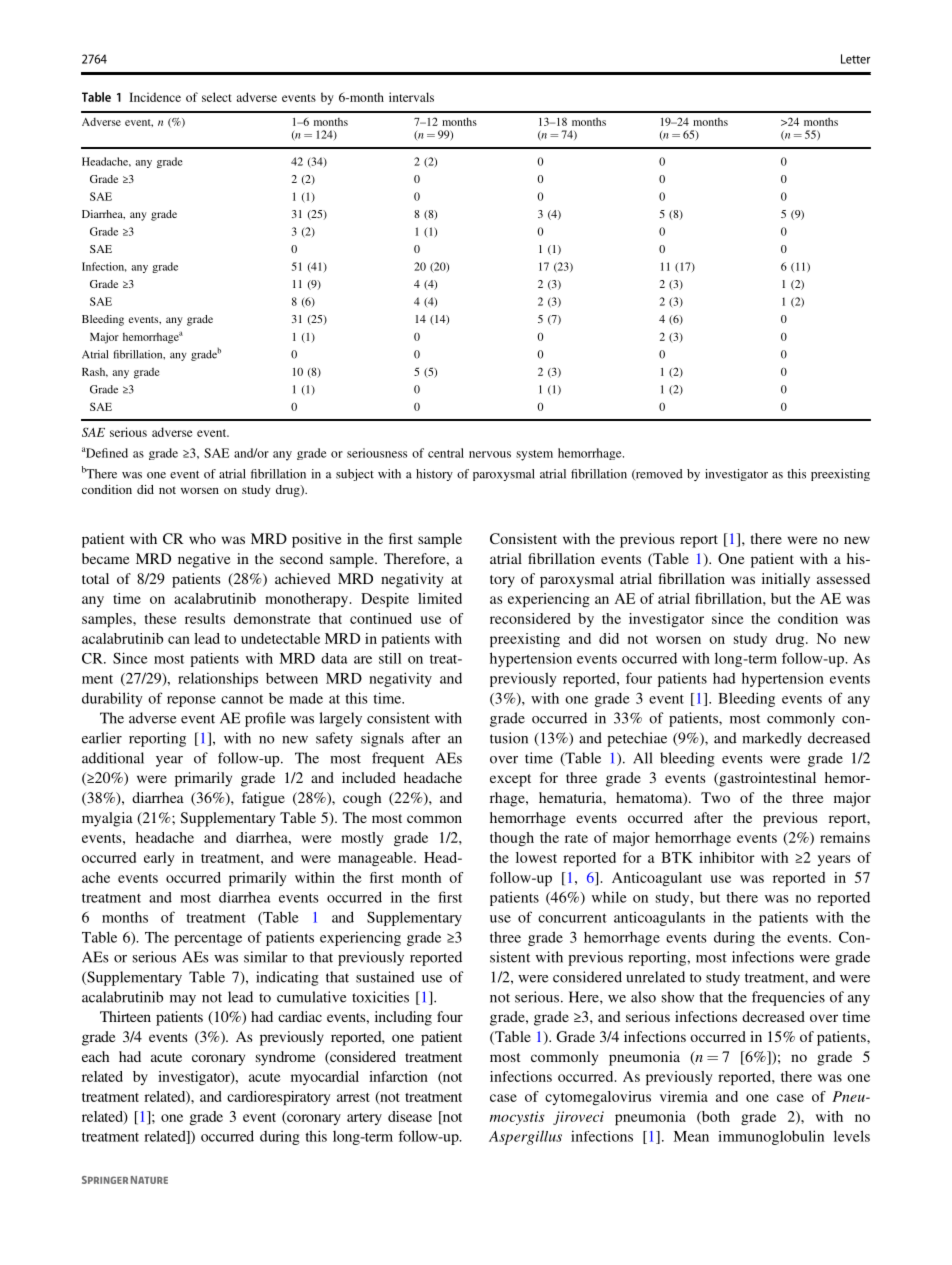 The width and height of the screenshot is (952, 1265). I want to click on each, so click(95, 1056).
